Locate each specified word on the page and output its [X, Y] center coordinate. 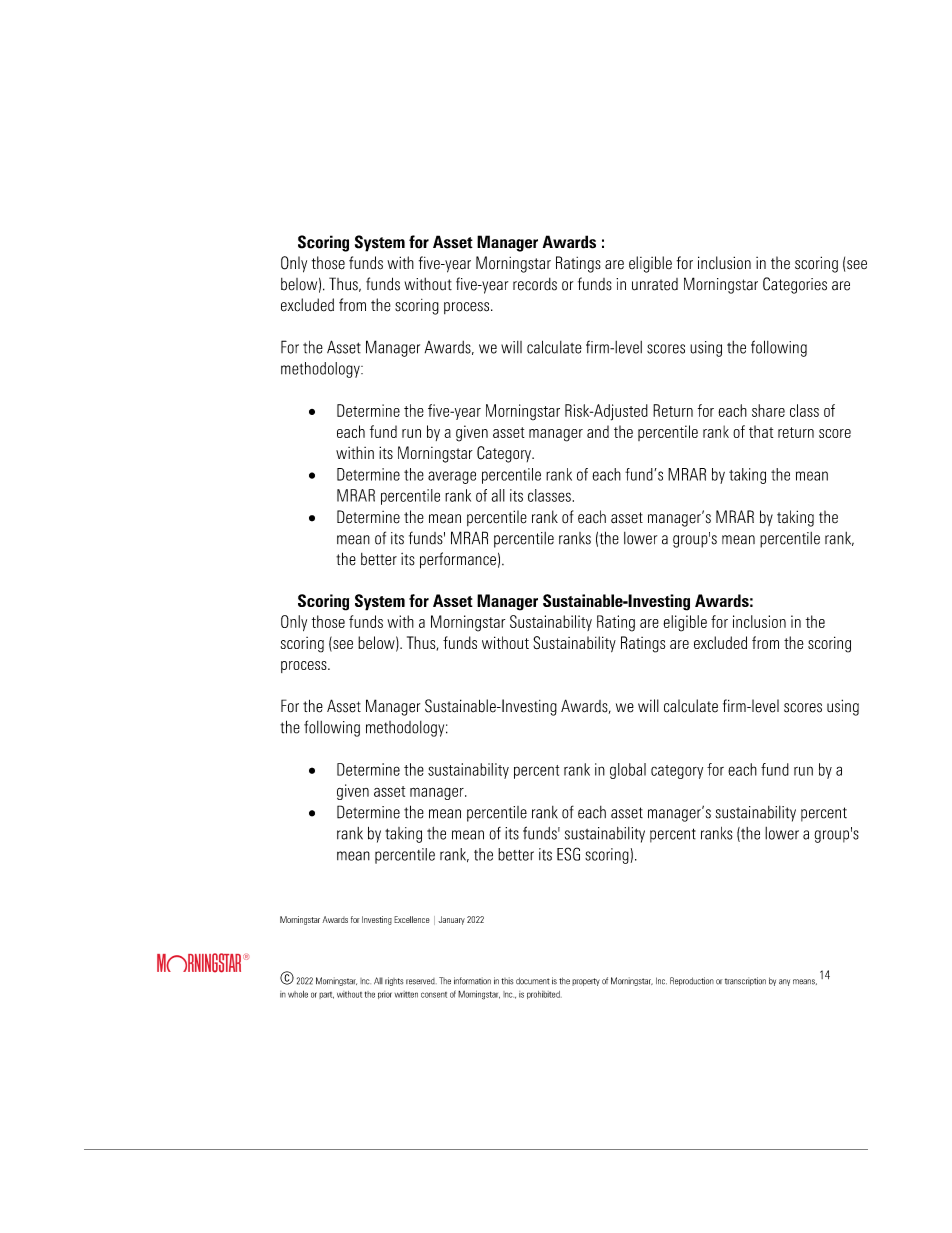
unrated [655, 284]
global [628, 771]
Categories [795, 285]
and [598, 431]
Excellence [411, 919]
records [535, 284]
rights [394, 981]
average [452, 477]
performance [458, 560]
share [768, 410]
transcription [745, 981]
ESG [568, 854]
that [761, 431]
